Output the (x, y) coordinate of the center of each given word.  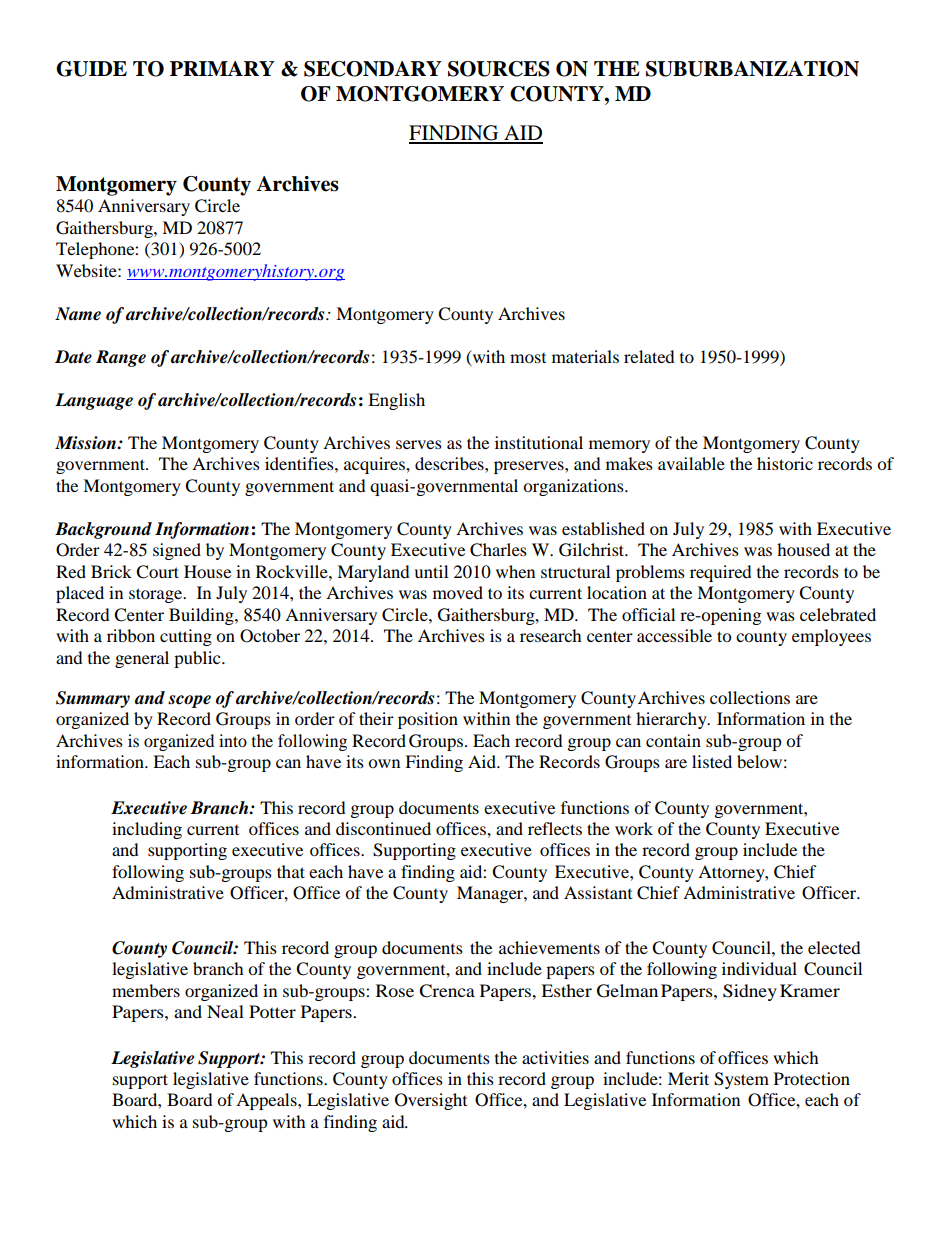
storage (157, 595)
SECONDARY (373, 69)
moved (458, 592)
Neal (225, 1011)
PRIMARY (222, 68)
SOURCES (499, 69)
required (721, 573)
